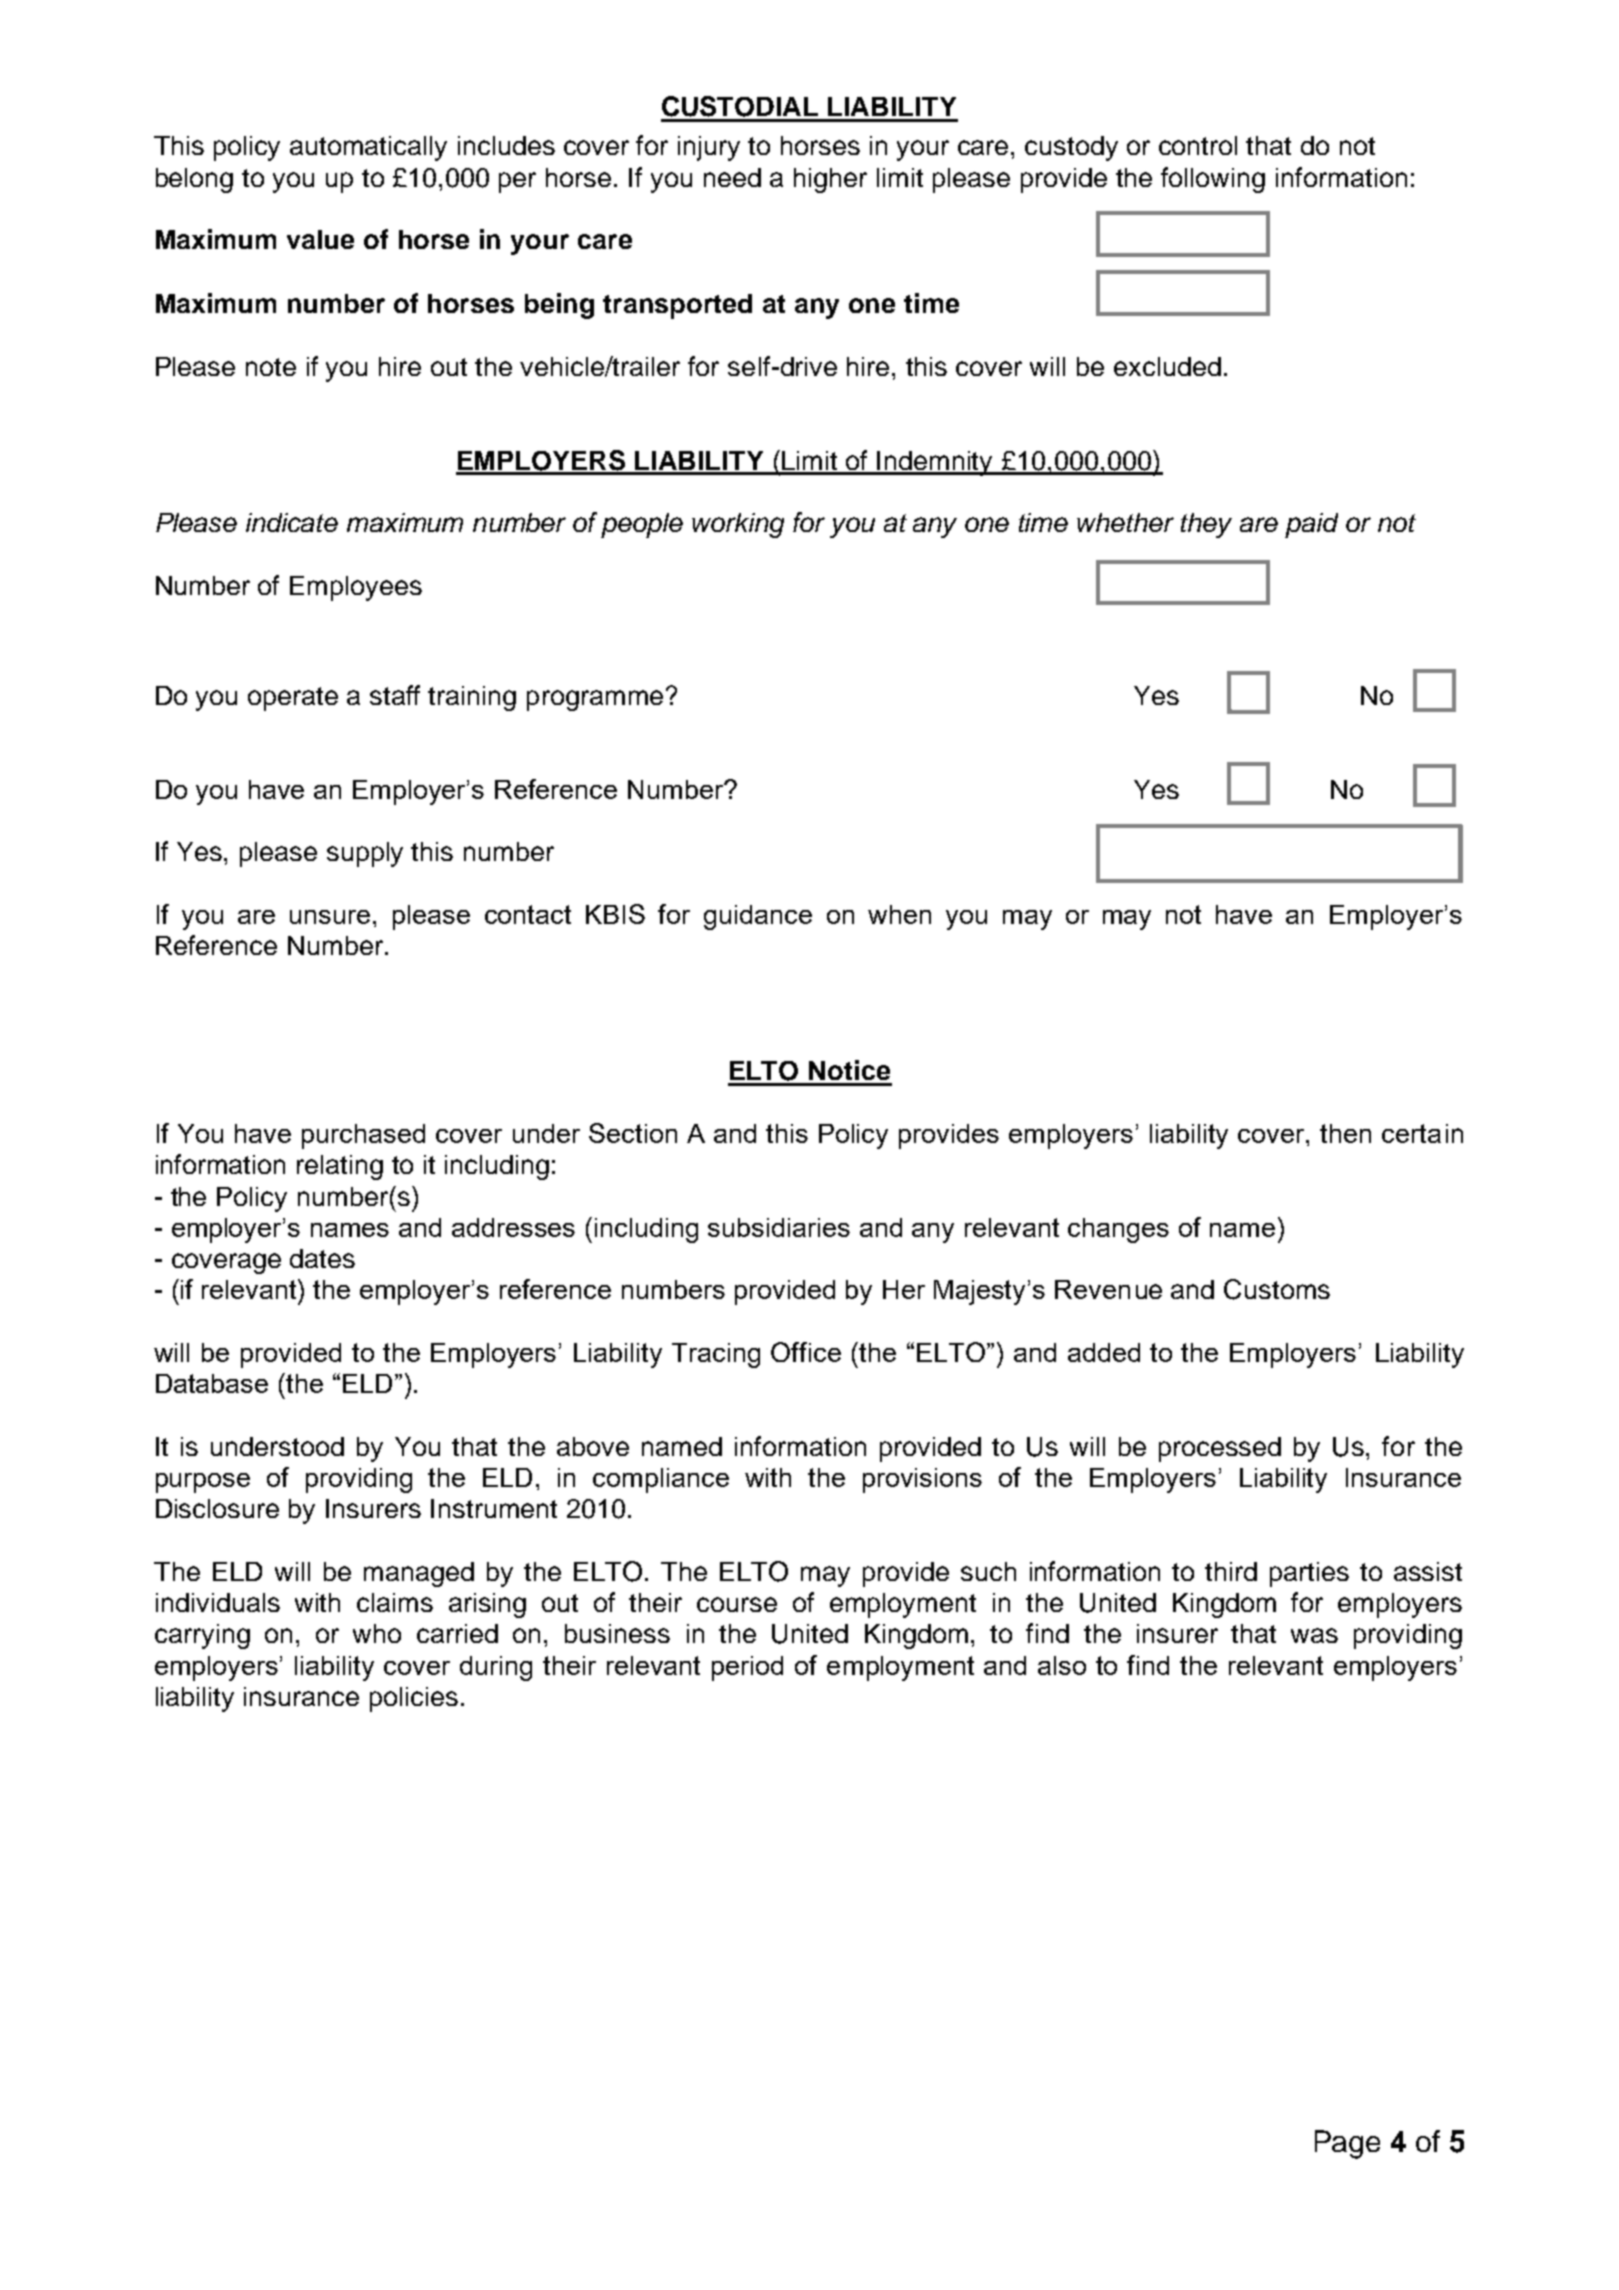  I want to click on policies, so click(414, 1699).
